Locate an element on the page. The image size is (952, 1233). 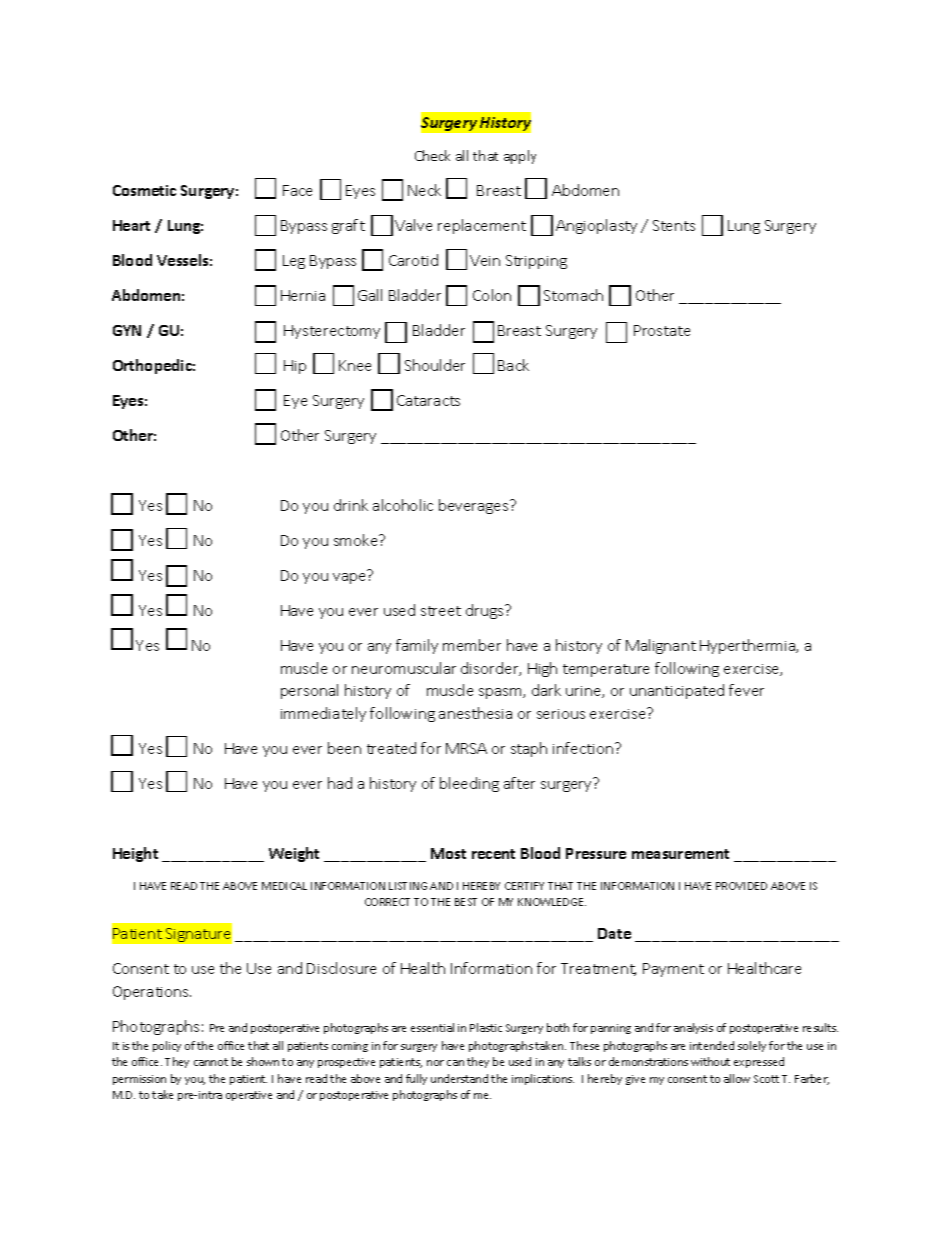
Neck is located at coordinates (424, 190).
